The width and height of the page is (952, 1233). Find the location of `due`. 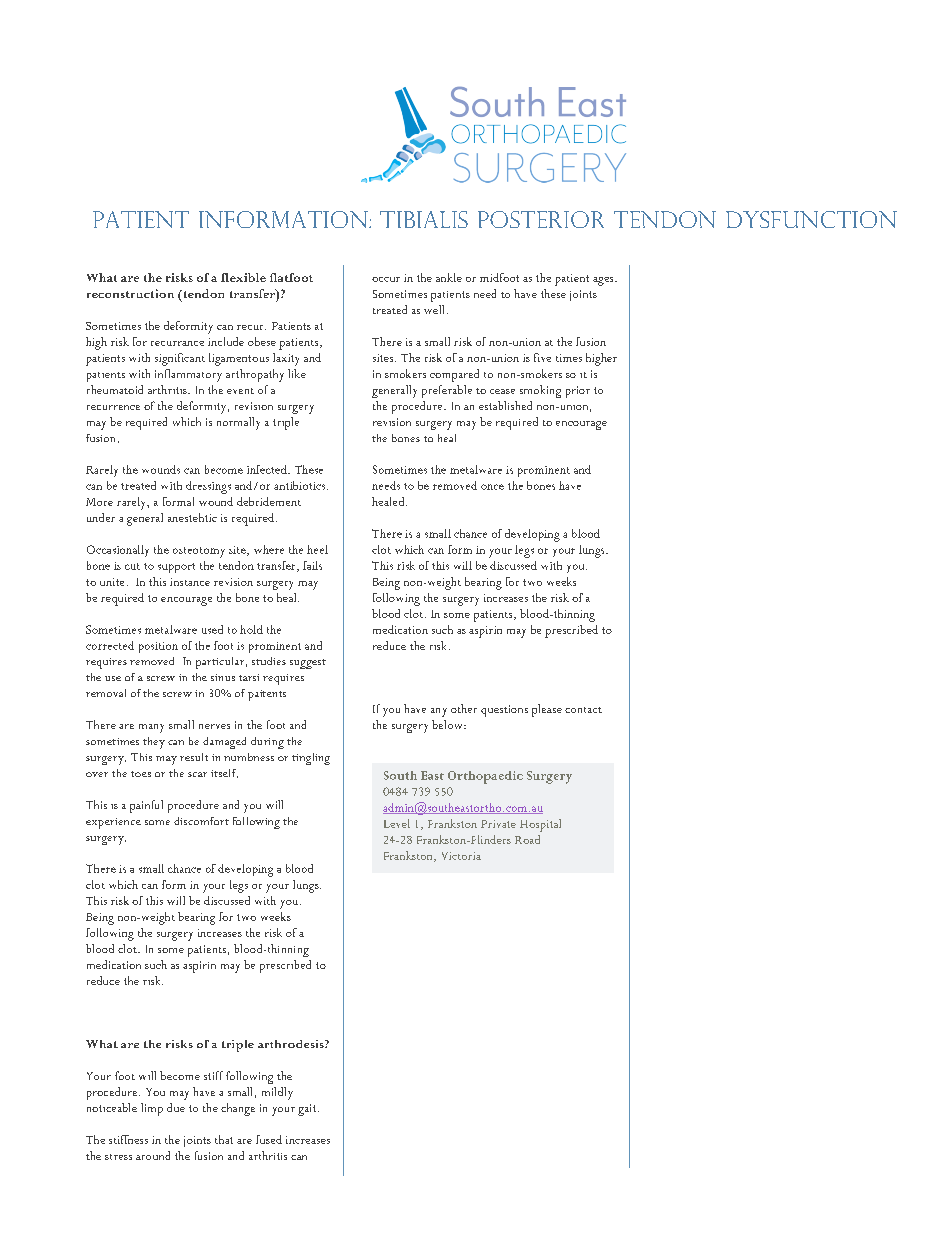

due is located at coordinates (176, 1107).
